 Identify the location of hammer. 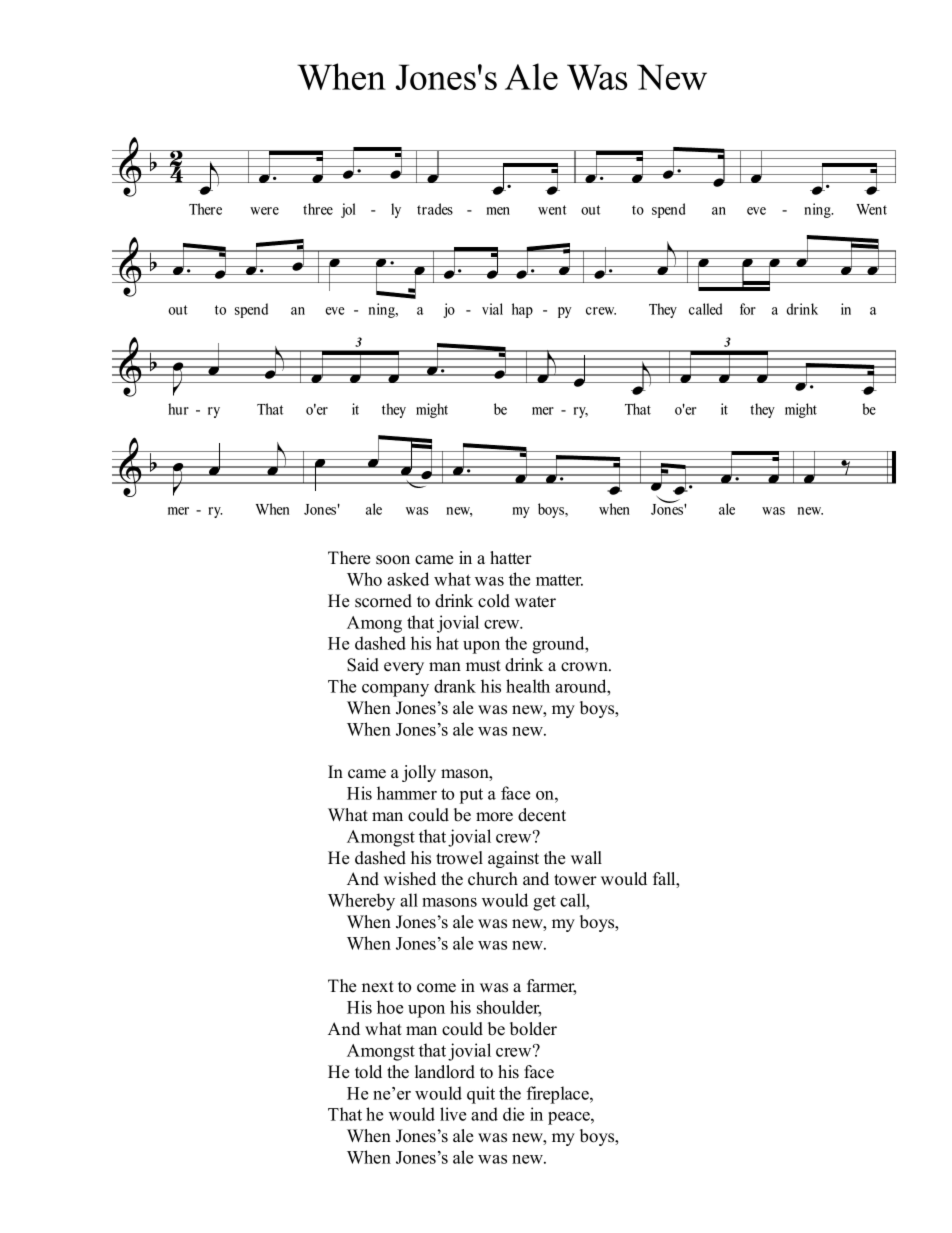
(407, 793).
